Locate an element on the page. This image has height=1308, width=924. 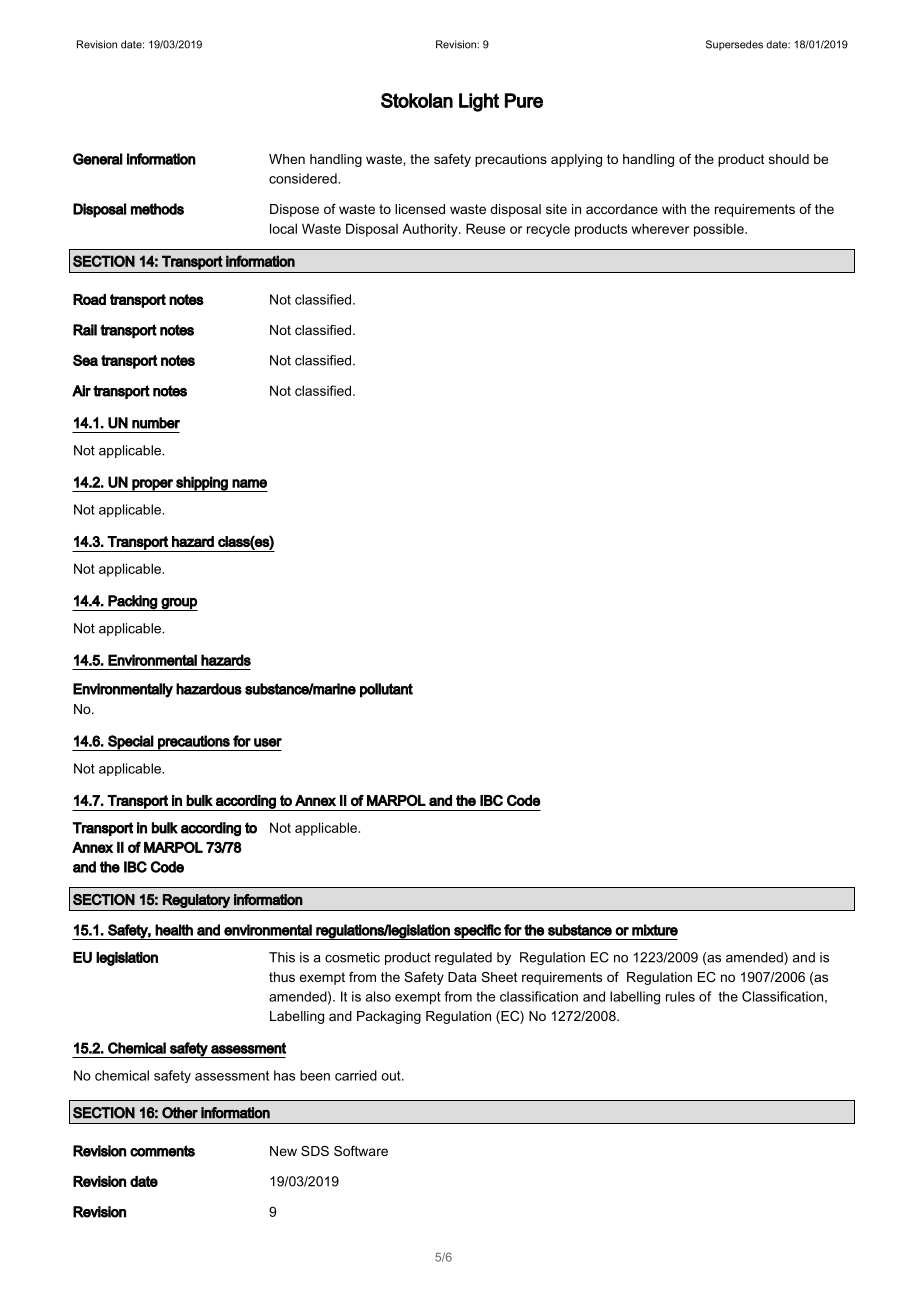
group is located at coordinates (178, 604).
